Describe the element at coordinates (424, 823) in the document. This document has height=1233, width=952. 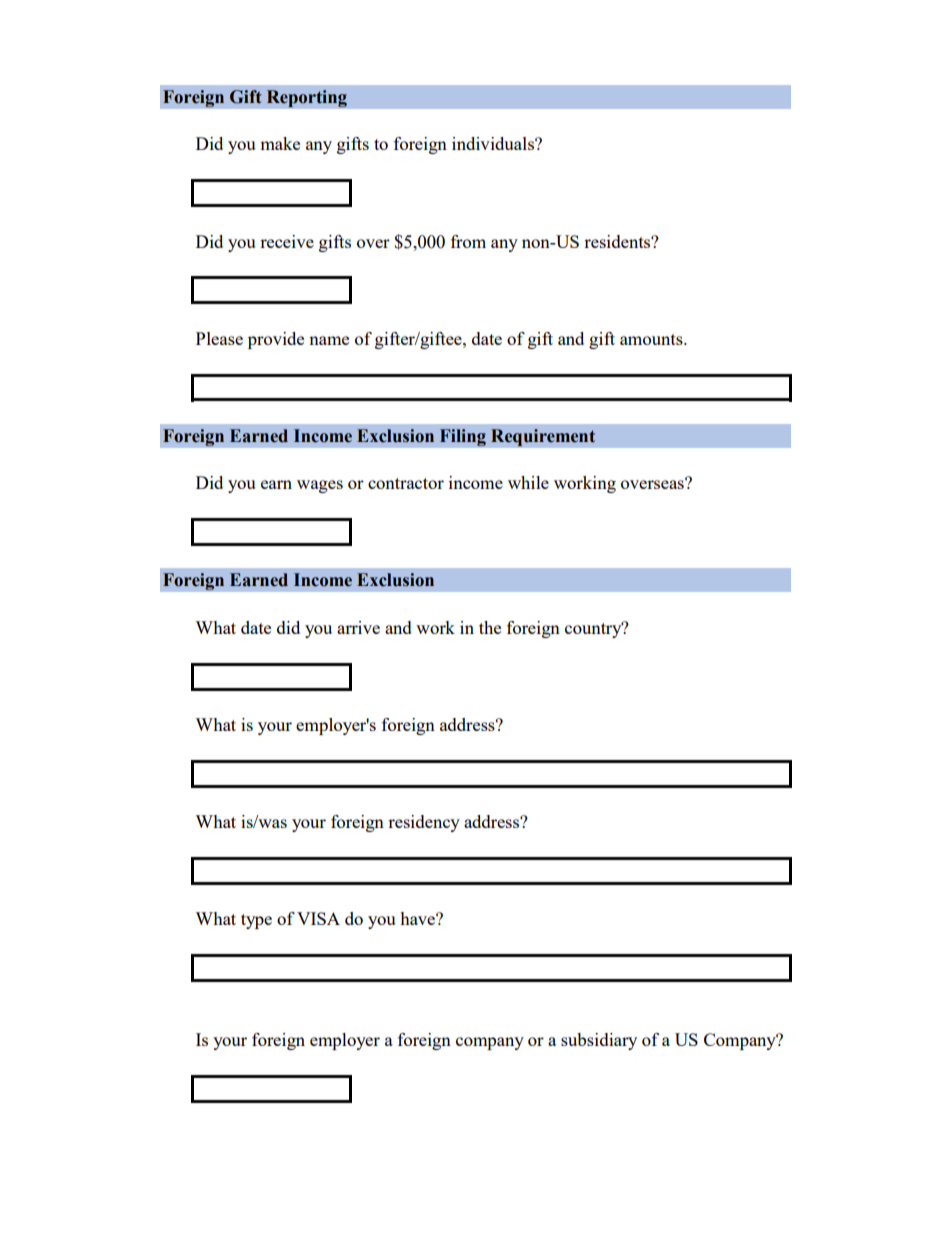
I see `residency` at that location.
